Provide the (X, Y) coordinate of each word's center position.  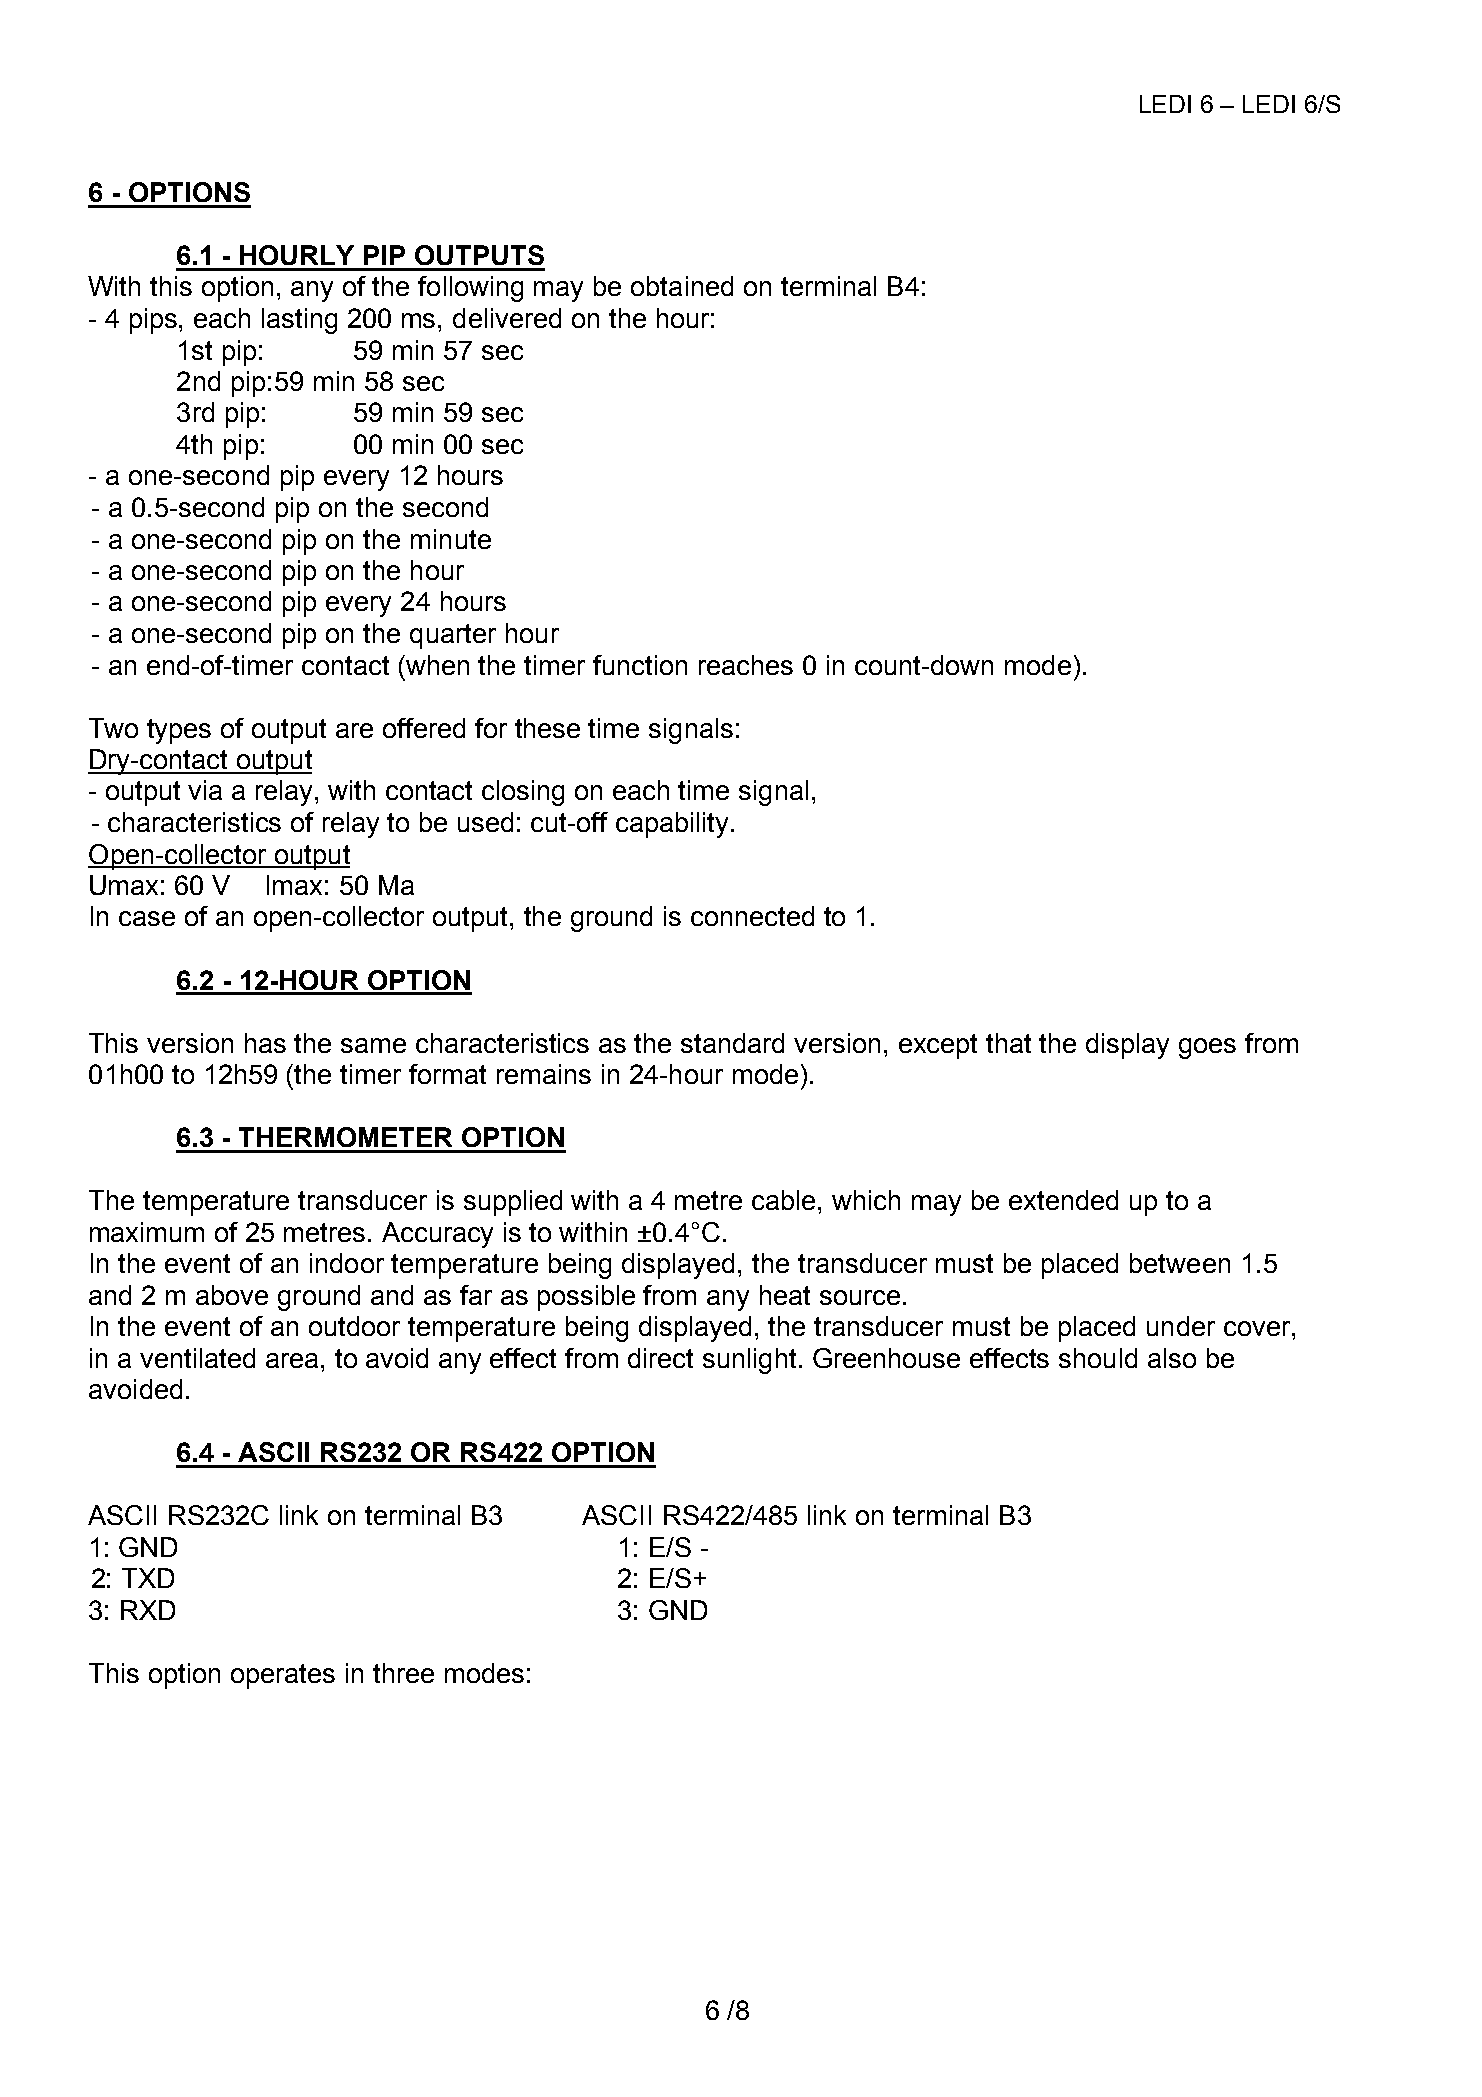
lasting (299, 321)
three (403, 1673)
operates (283, 1676)
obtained (682, 286)
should (1098, 1358)
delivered (507, 318)
